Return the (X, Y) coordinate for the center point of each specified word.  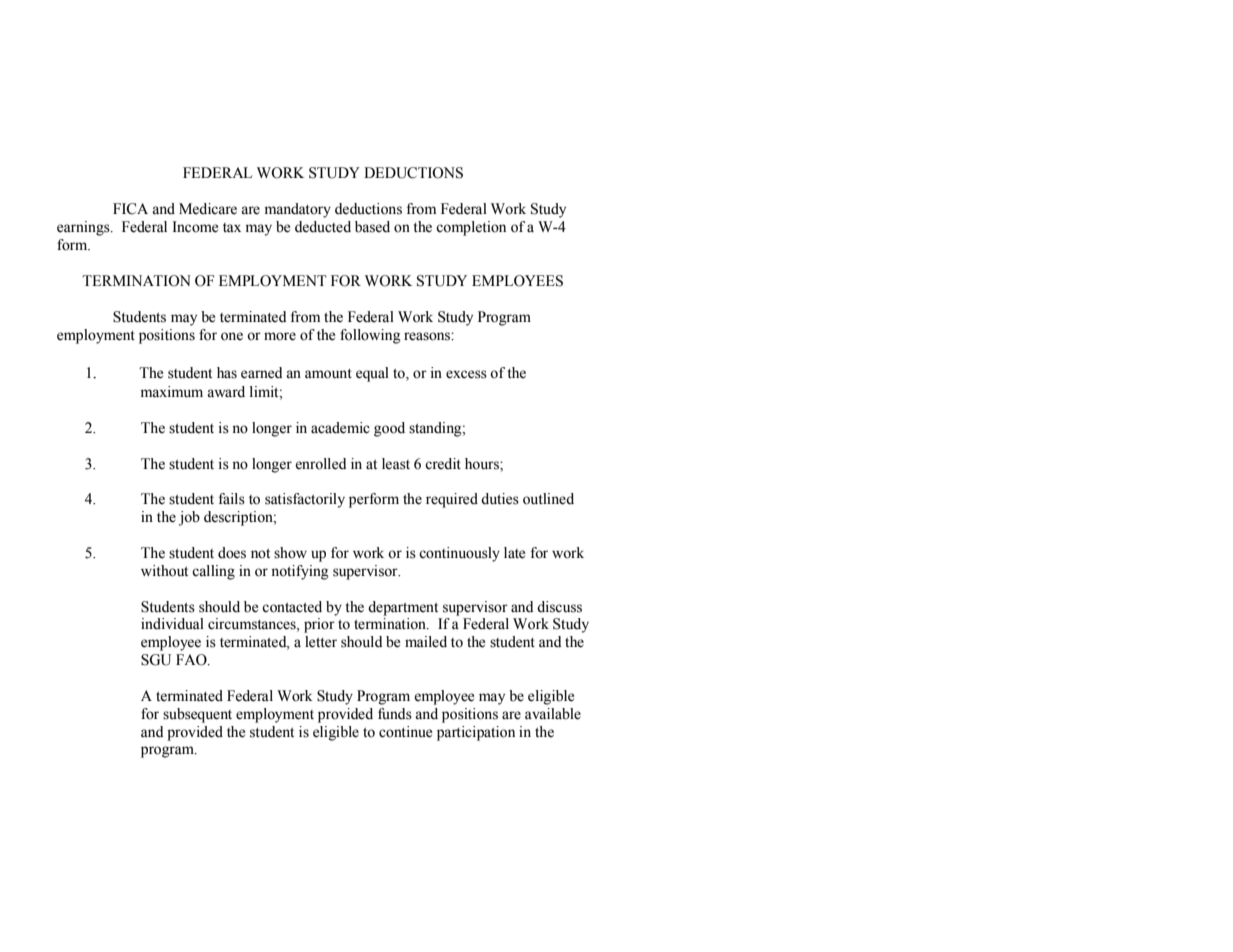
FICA (130, 209)
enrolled (321, 464)
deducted (323, 227)
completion (471, 228)
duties (500, 499)
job (189, 518)
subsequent (197, 715)
